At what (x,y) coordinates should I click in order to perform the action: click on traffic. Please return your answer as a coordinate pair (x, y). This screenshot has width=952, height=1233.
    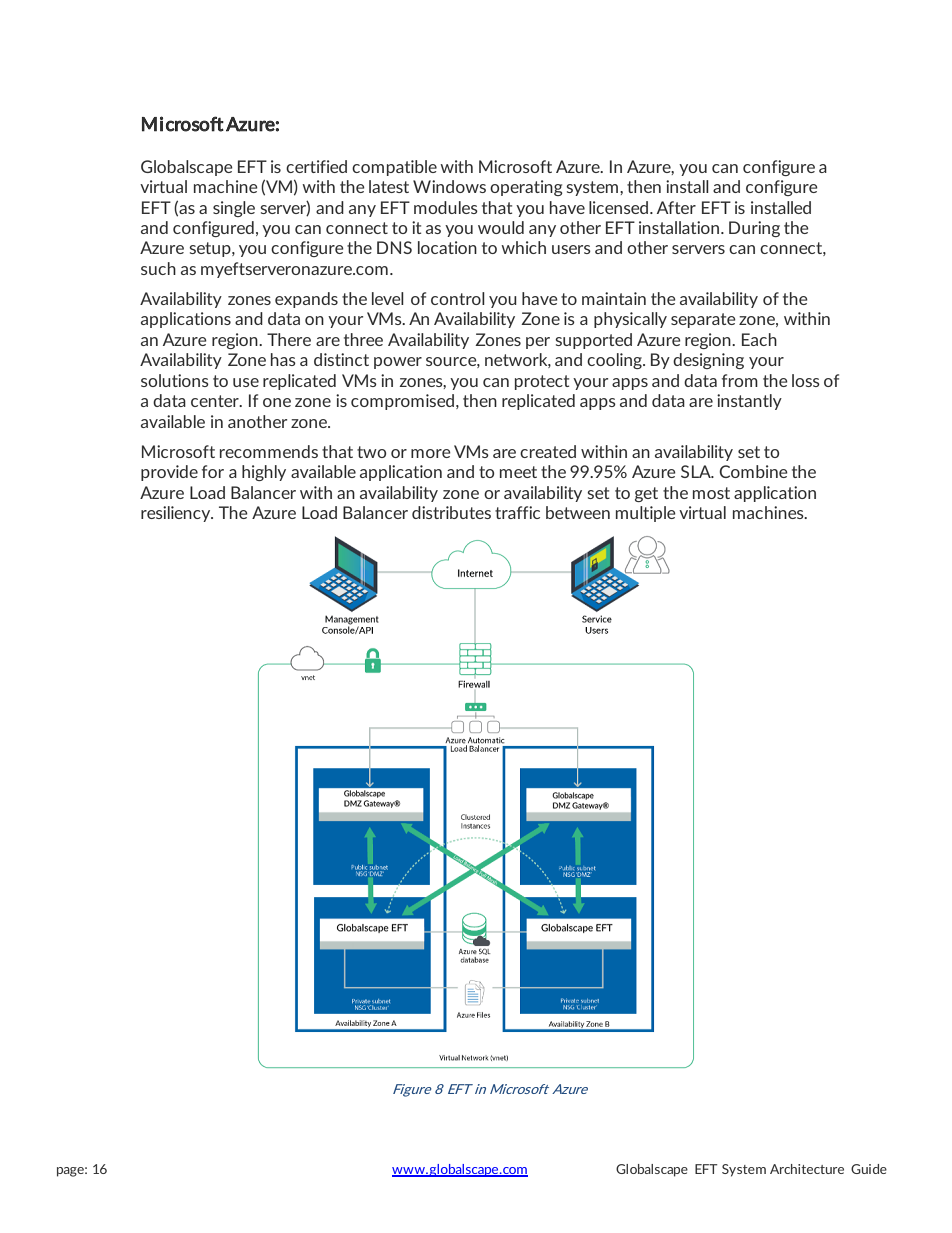
    Looking at the image, I should click on (517, 512).
